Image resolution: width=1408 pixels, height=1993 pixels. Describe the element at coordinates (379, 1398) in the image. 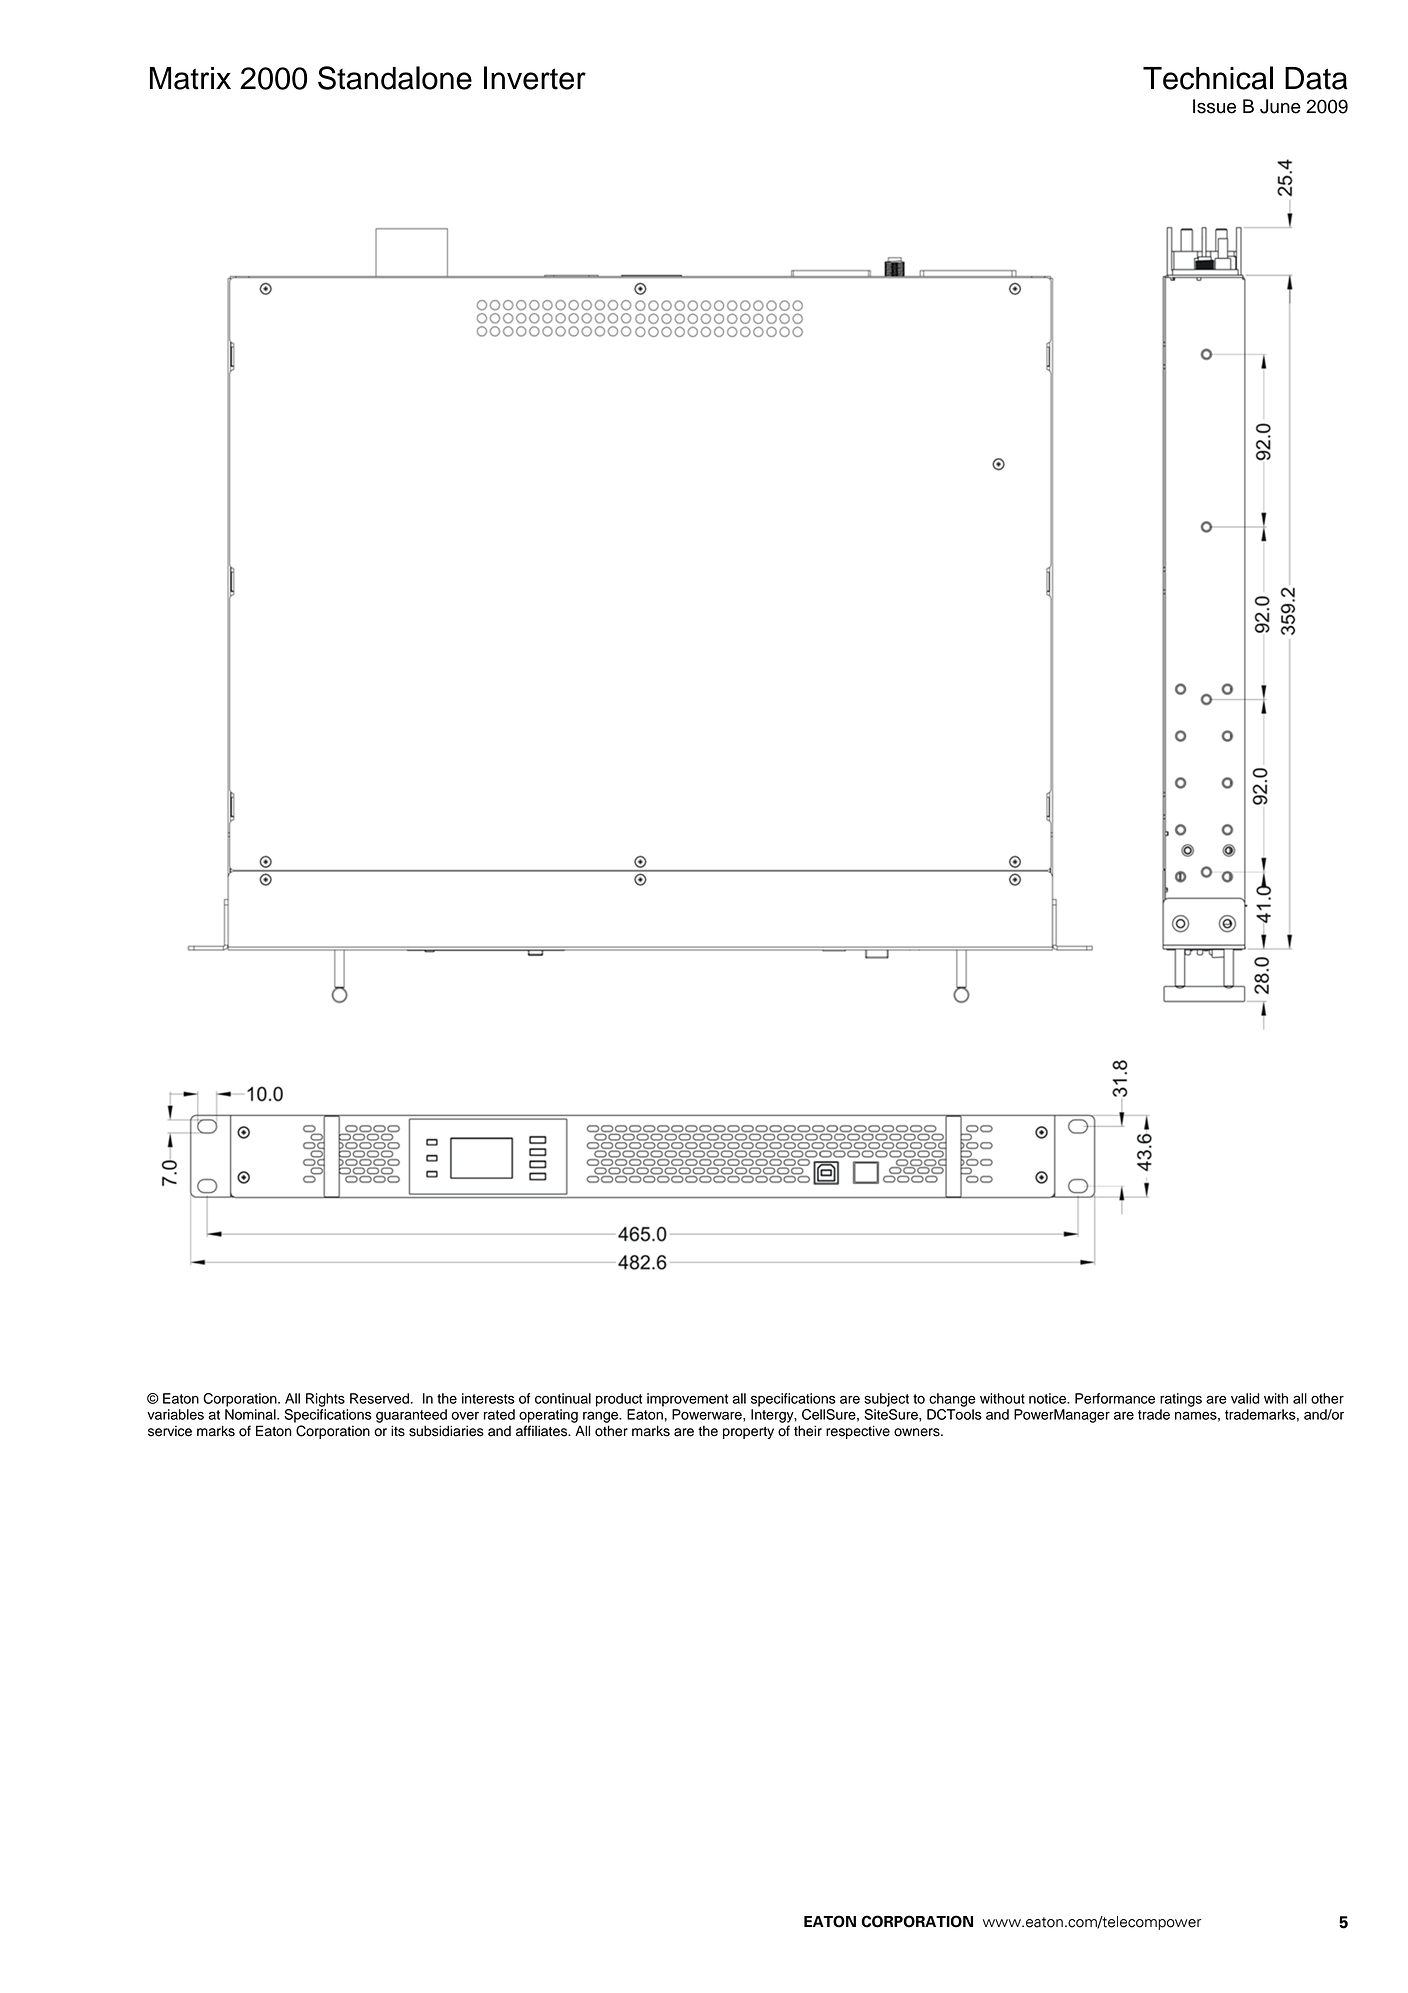

I see `Reserved` at that location.
